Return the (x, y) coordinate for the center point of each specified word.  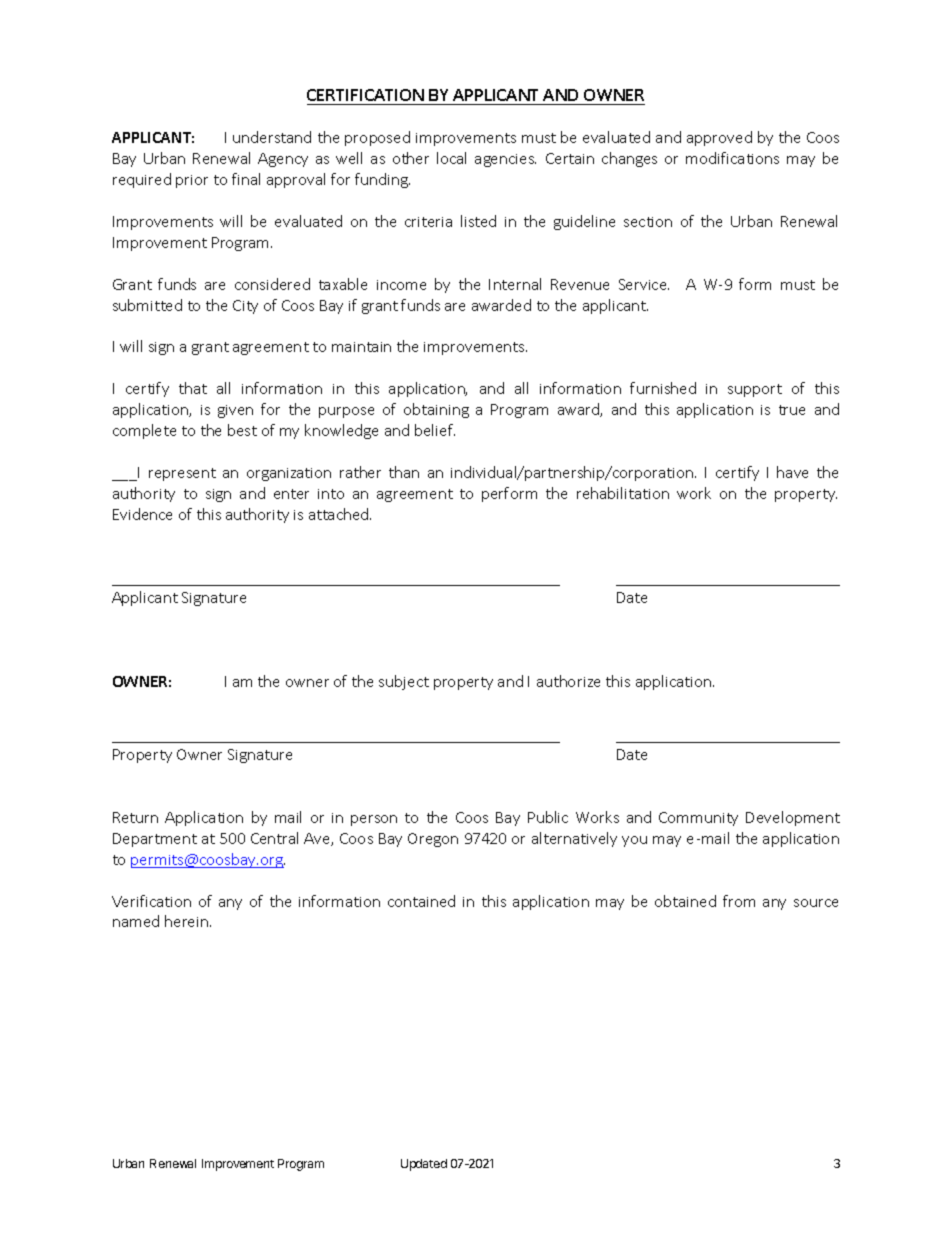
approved (719, 138)
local (451, 158)
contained (421, 901)
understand (272, 137)
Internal (515, 284)
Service (644, 284)
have (792, 472)
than (404, 472)
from (739, 901)
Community (698, 819)
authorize (568, 681)
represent (182, 474)
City (245, 307)
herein (188, 921)
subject (404, 682)
